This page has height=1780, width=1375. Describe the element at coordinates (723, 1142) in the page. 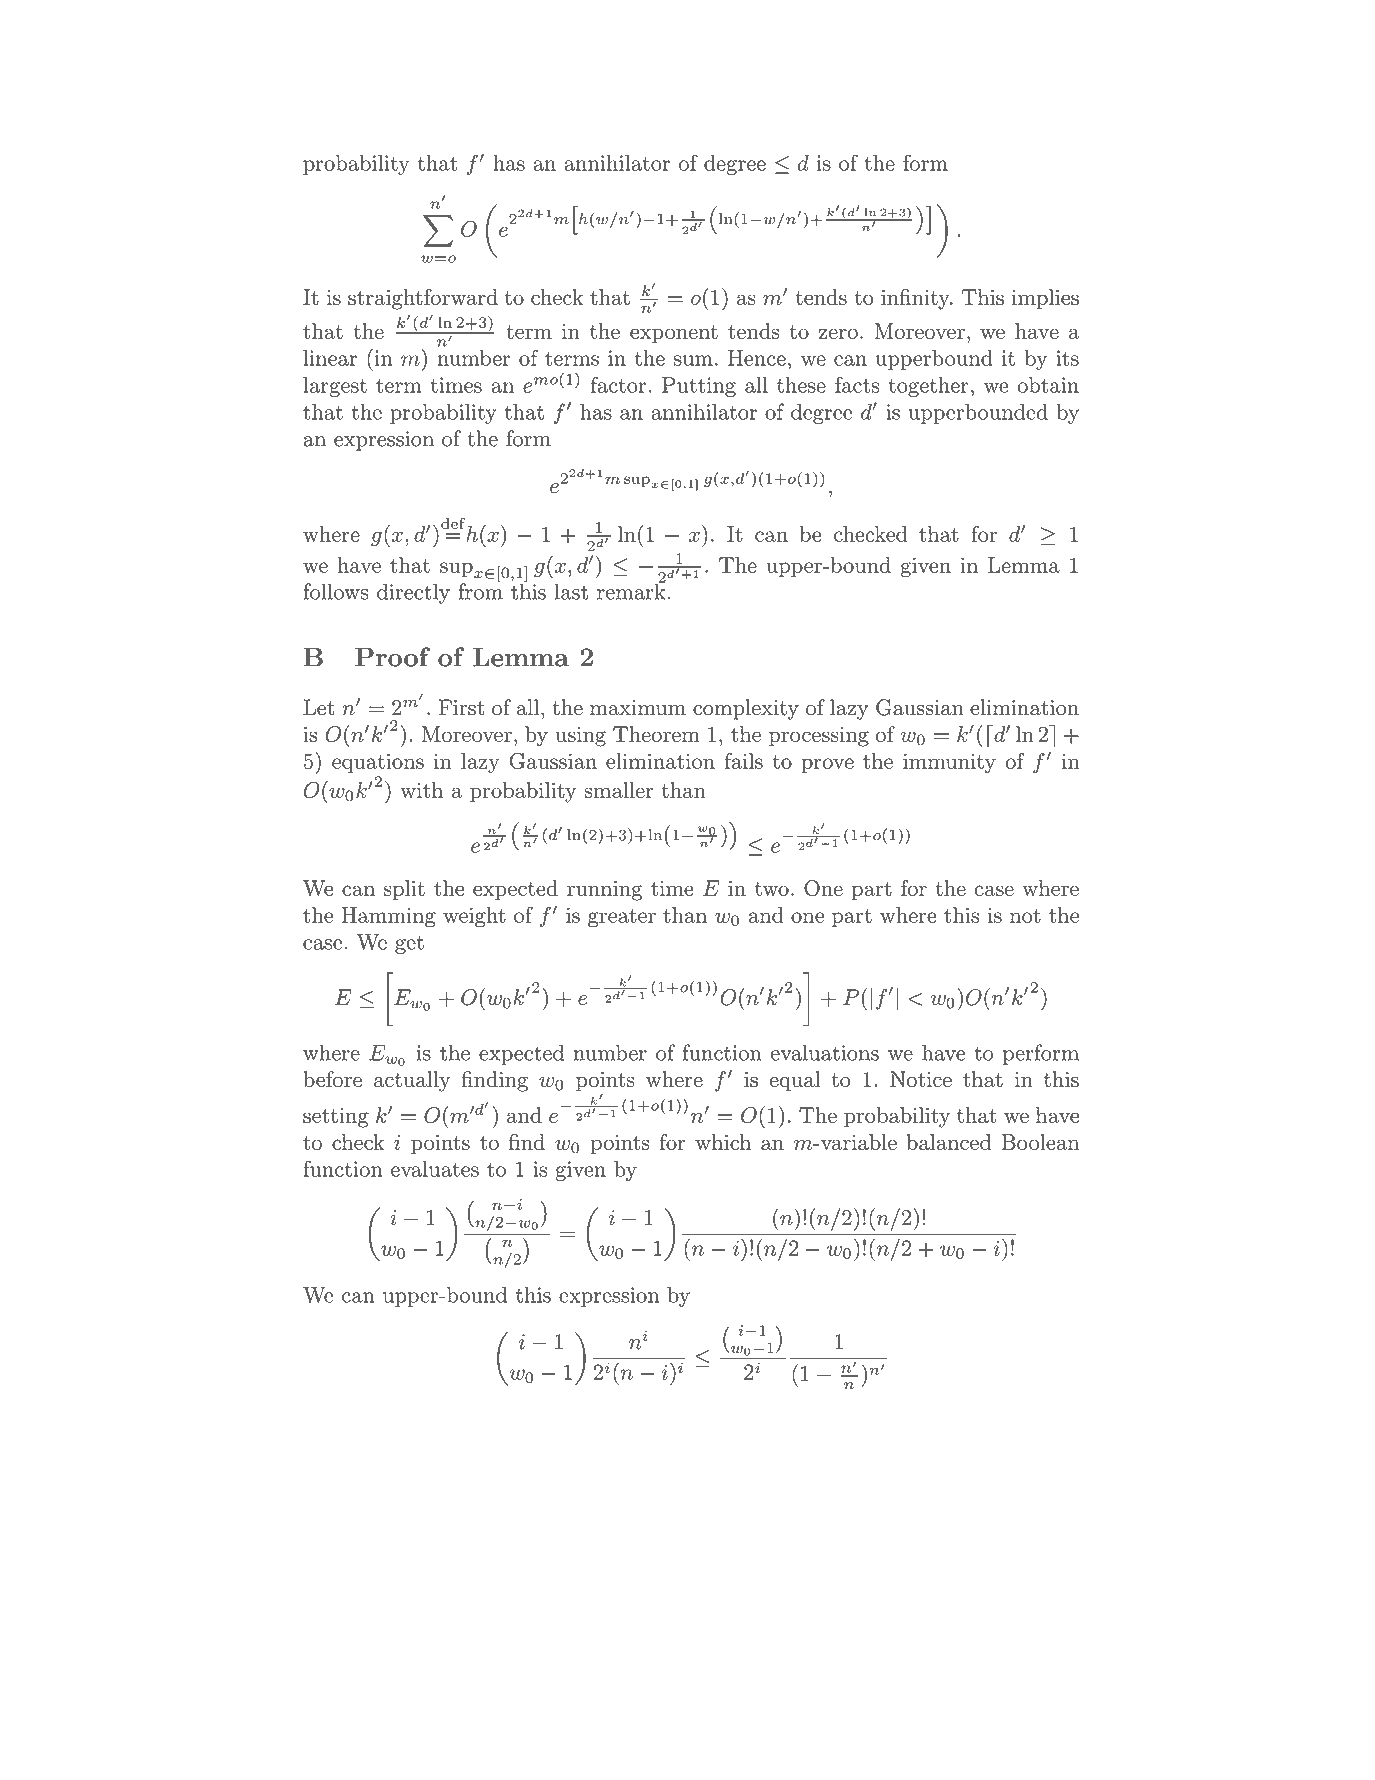

I see `which` at that location.
